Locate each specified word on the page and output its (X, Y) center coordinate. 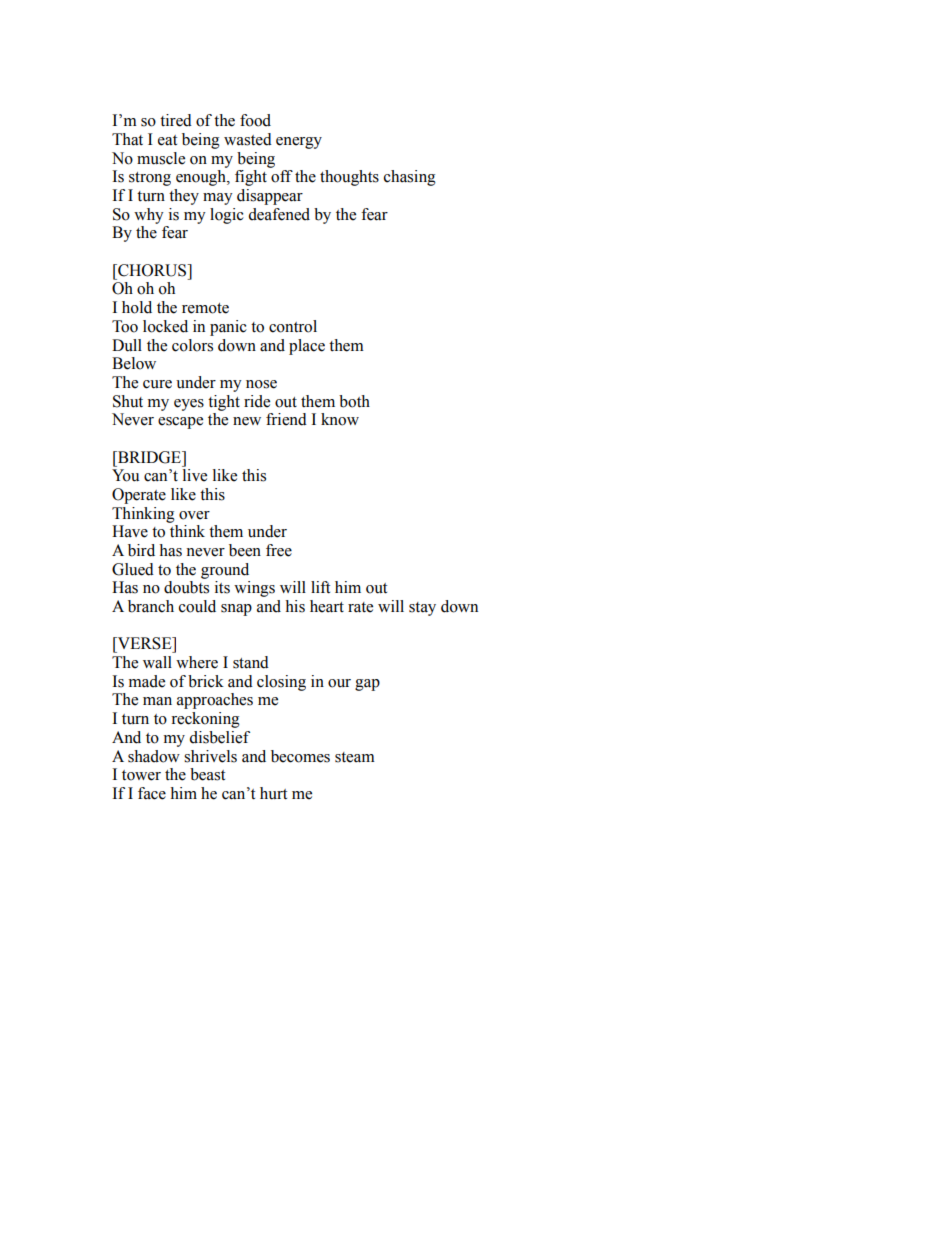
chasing (410, 178)
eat (167, 140)
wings (254, 589)
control (293, 326)
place (307, 347)
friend (286, 419)
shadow (154, 756)
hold (137, 307)
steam (355, 757)
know (340, 419)
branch (151, 606)
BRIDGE (149, 457)
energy (299, 143)
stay (422, 609)
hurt (273, 793)
